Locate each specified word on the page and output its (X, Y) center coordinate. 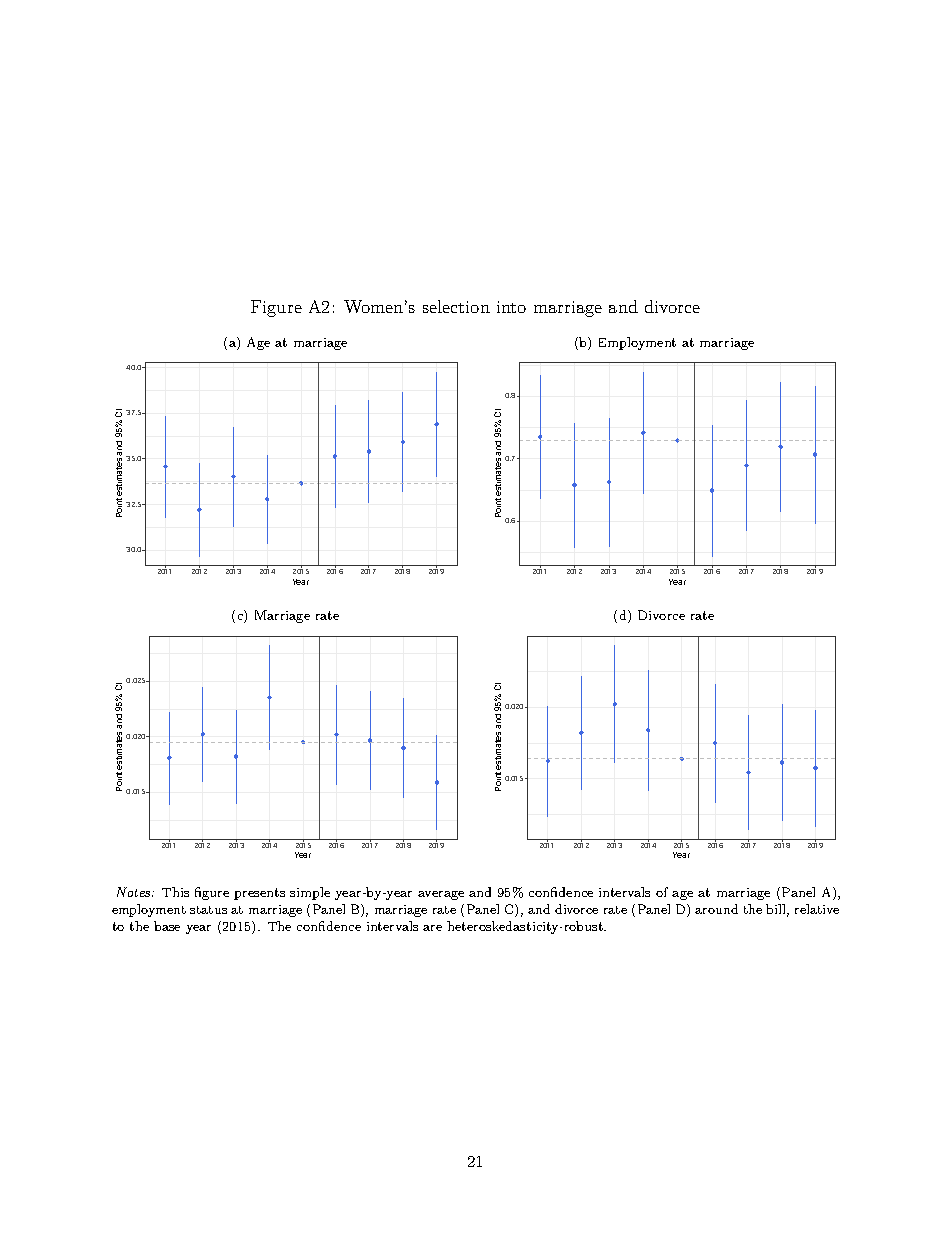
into (511, 307)
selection (456, 306)
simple (310, 893)
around (716, 909)
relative (817, 909)
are (432, 928)
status (208, 910)
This (175, 892)
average (441, 895)
